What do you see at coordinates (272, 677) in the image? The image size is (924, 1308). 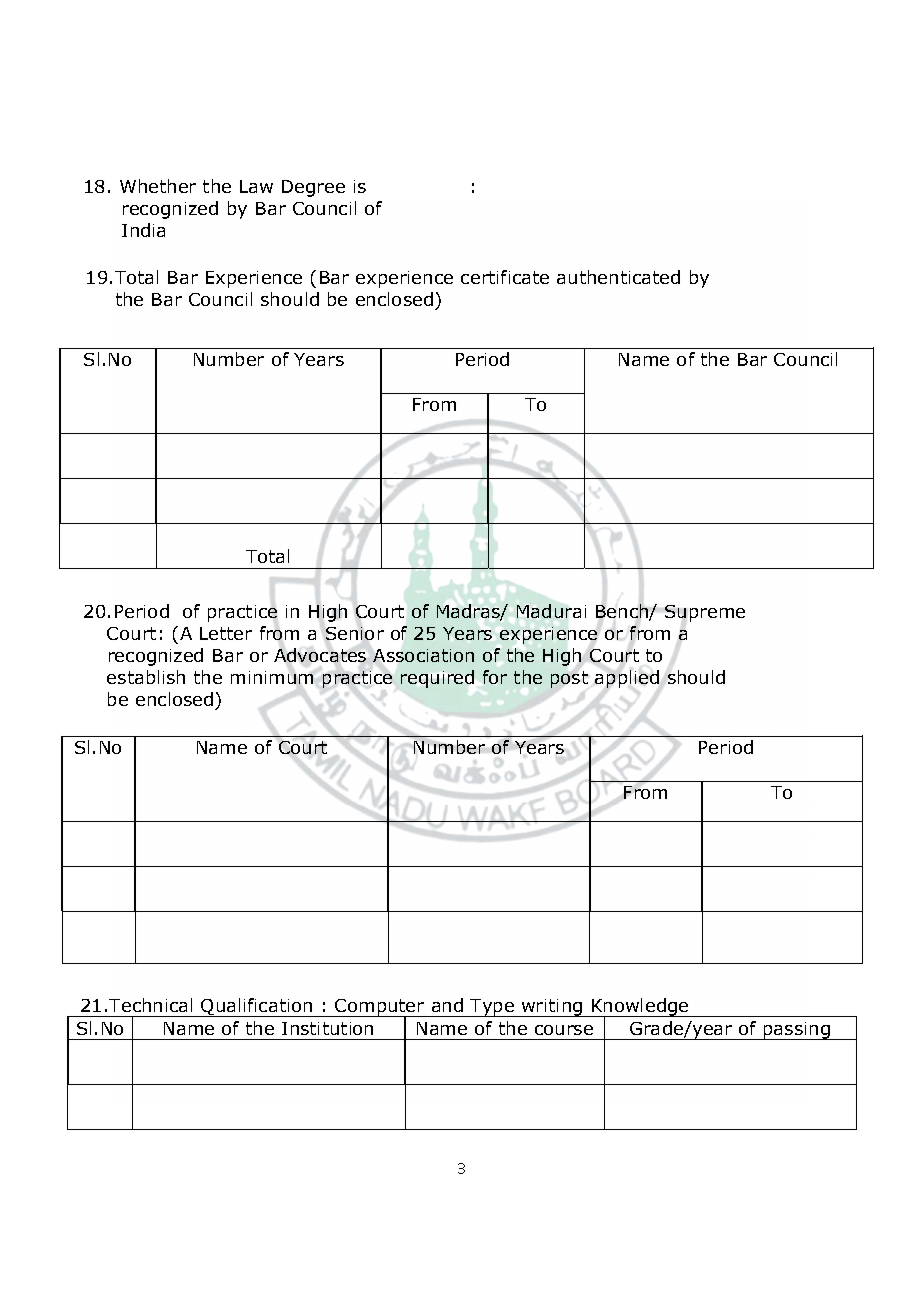 I see `minimum` at bounding box center [272, 677].
